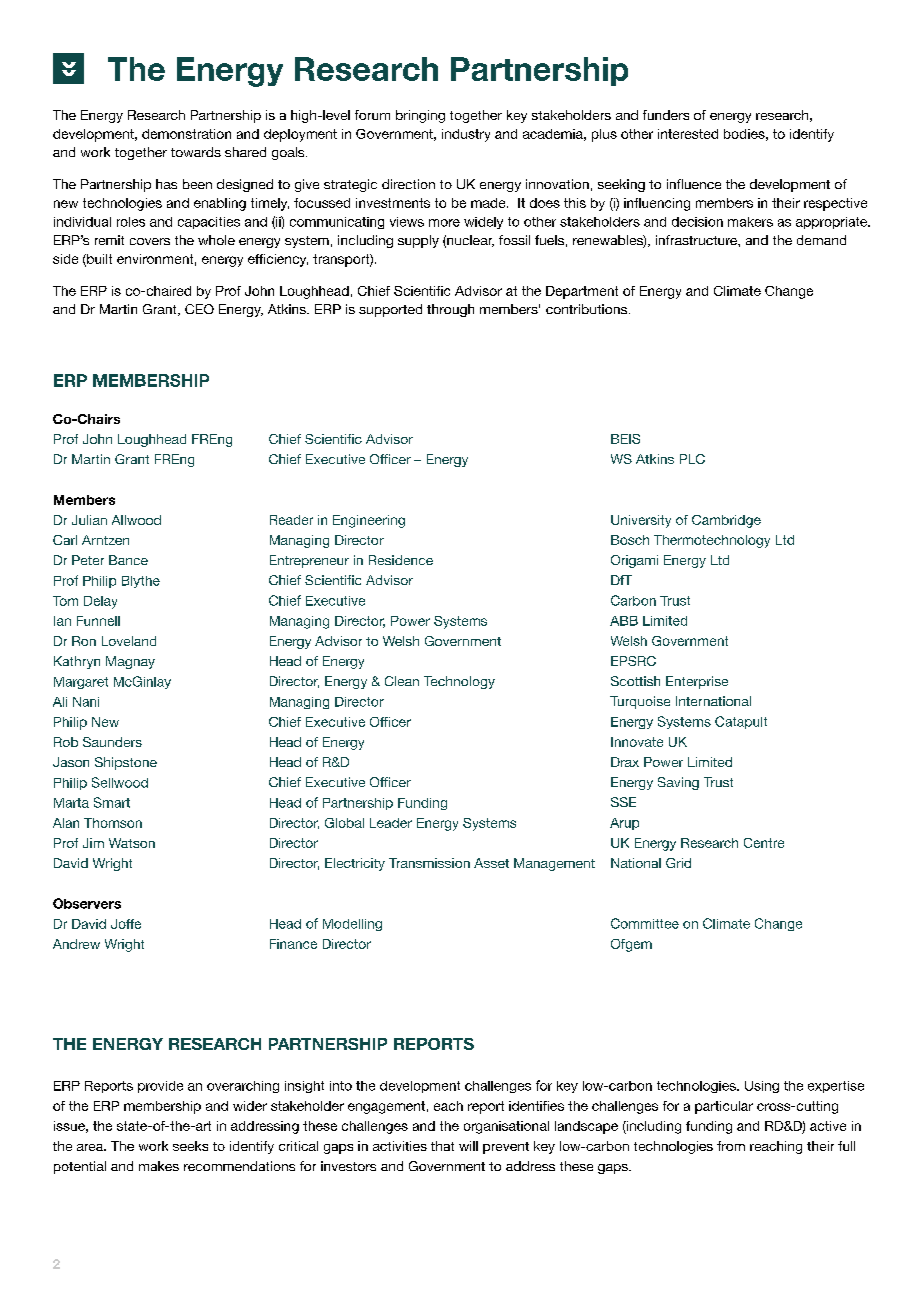 This screenshot has width=924, height=1308. What do you see at coordinates (112, 802) in the screenshot?
I see `Smart` at bounding box center [112, 802].
